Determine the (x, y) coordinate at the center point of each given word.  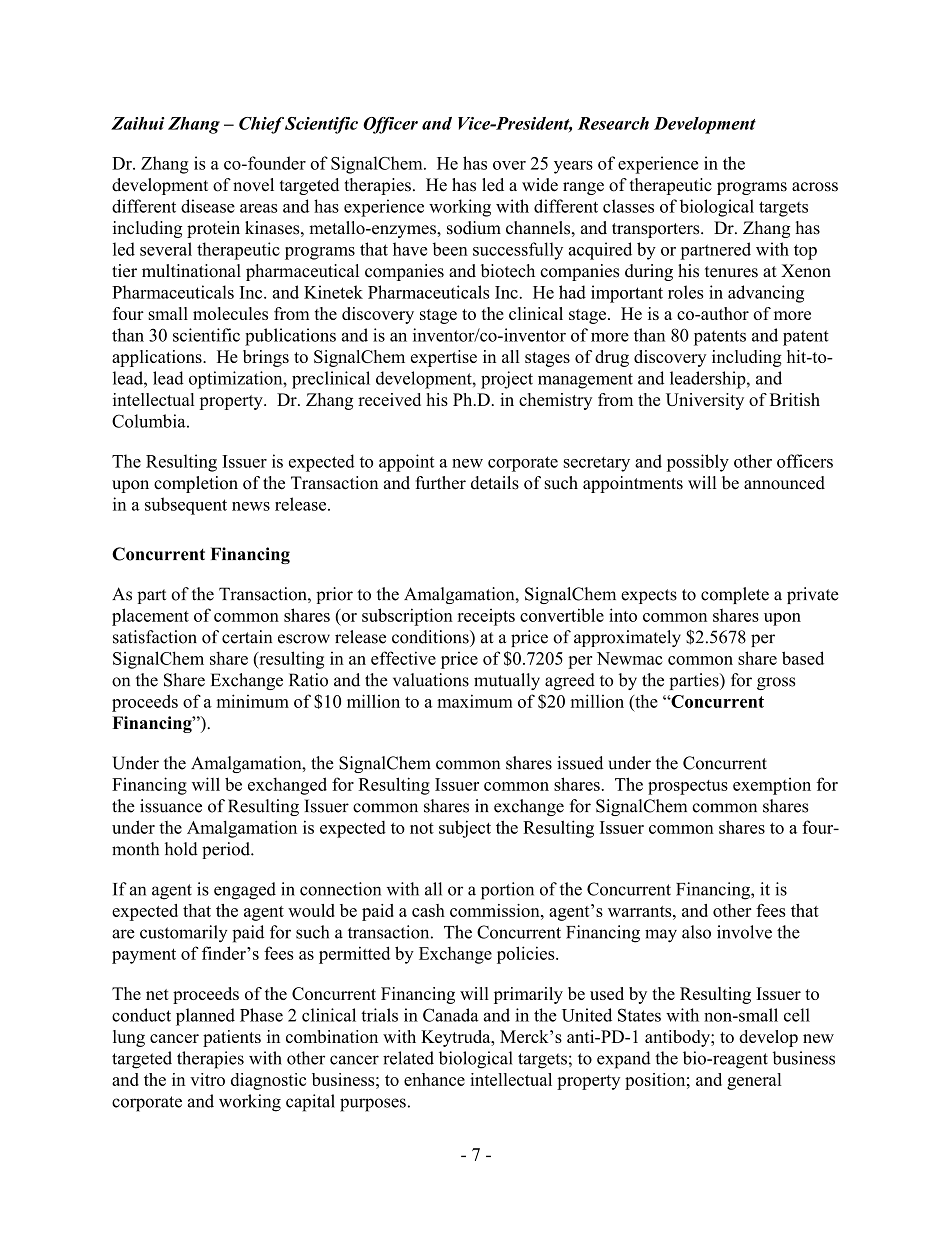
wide (540, 185)
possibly (698, 463)
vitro (207, 1079)
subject (465, 829)
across (815, 187)
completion (196, 484)
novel (253, 185)
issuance (171, 806)
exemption (772, 786)
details (495, 483)
